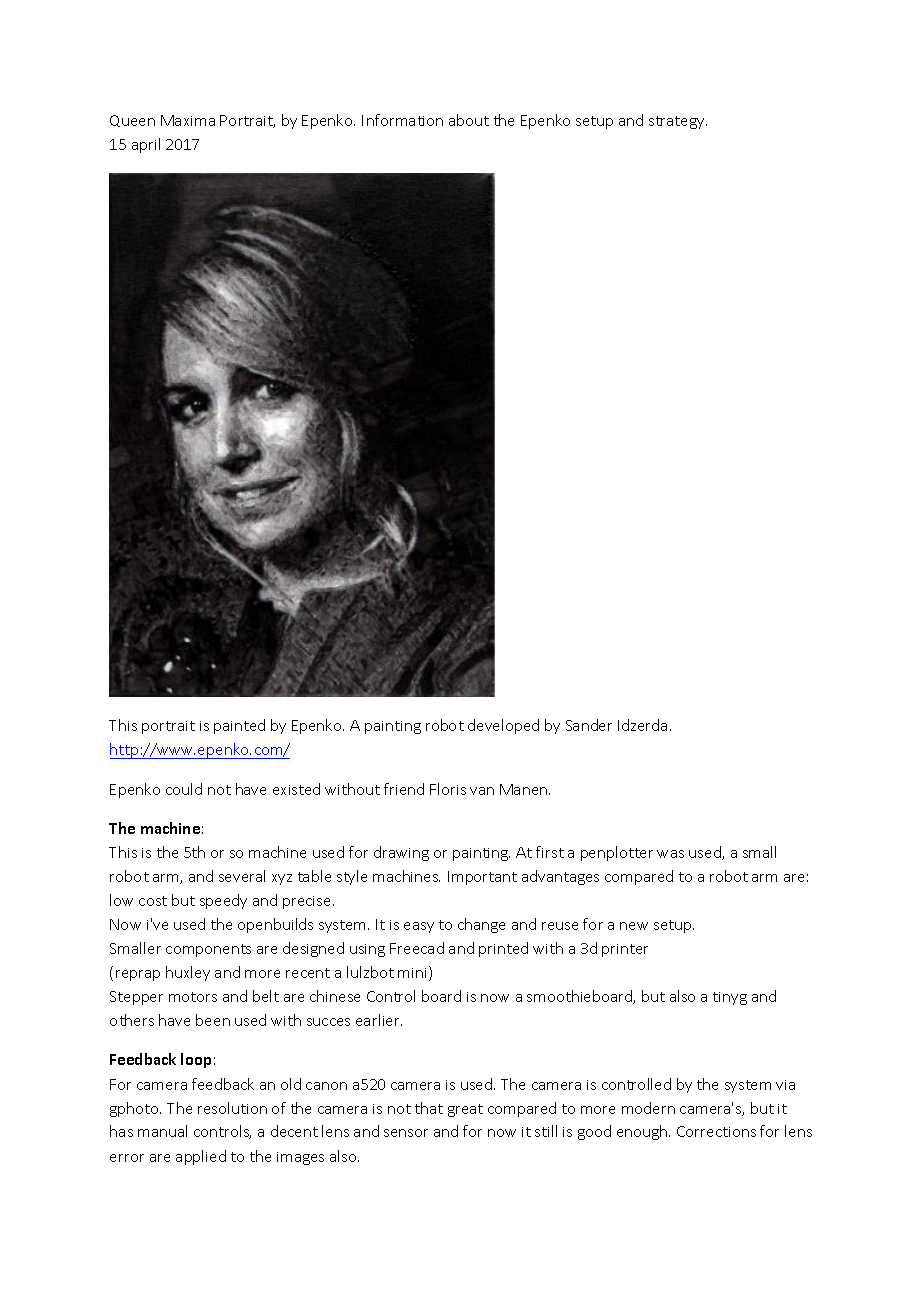 This image has height=1308, width=924. I want to click on was, so click(670, 854).
